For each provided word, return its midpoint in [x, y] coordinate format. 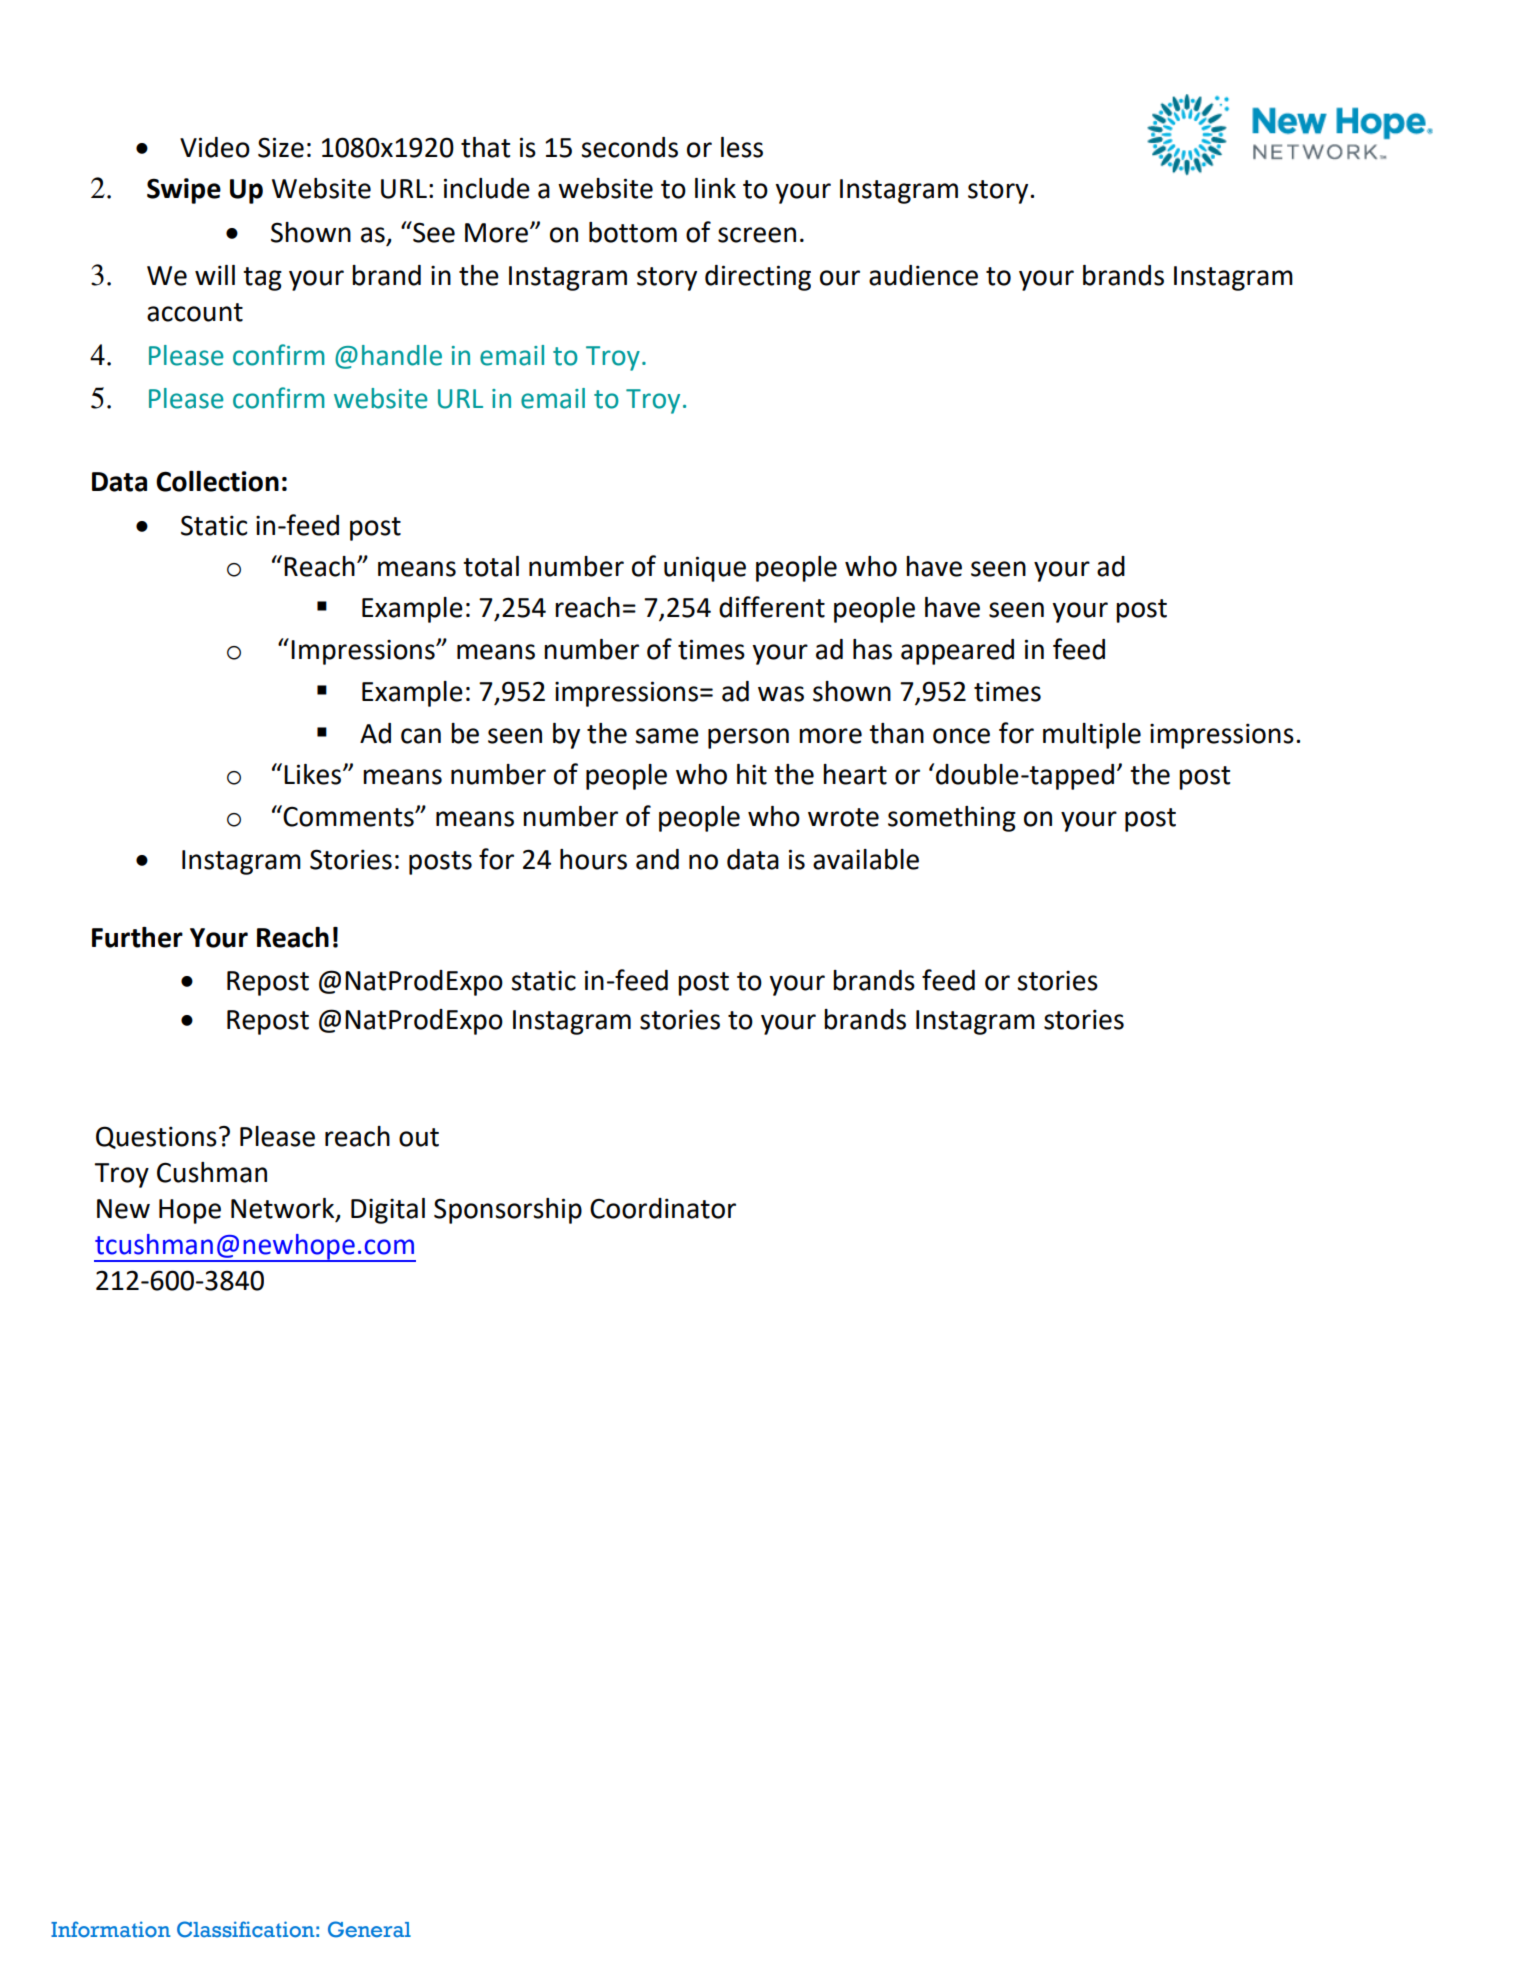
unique [705, 569]
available [866, 859]
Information [111, 1929]
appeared [957, 652]
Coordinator [663, 1208]
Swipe [184, 191]
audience [923, 275]
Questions [156, 1137]
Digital [388, 1211]
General [369, 1929]
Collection [217, 481]
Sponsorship [508, 1211]
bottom [633, 232]
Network [284, 1209]
